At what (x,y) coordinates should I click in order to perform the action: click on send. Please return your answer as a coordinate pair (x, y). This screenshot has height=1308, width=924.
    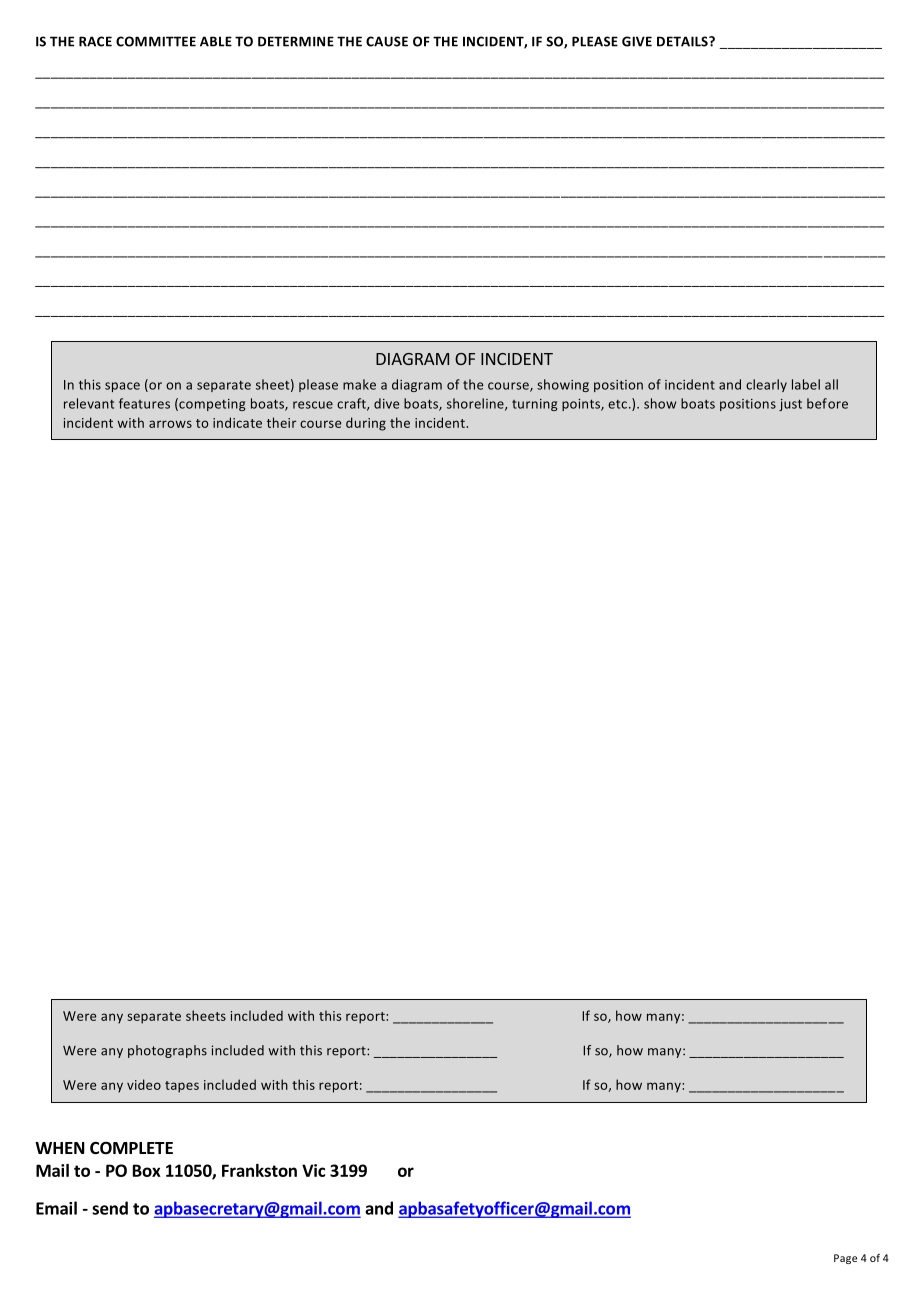
    Looking at the image, I should click on (110, 1208).
